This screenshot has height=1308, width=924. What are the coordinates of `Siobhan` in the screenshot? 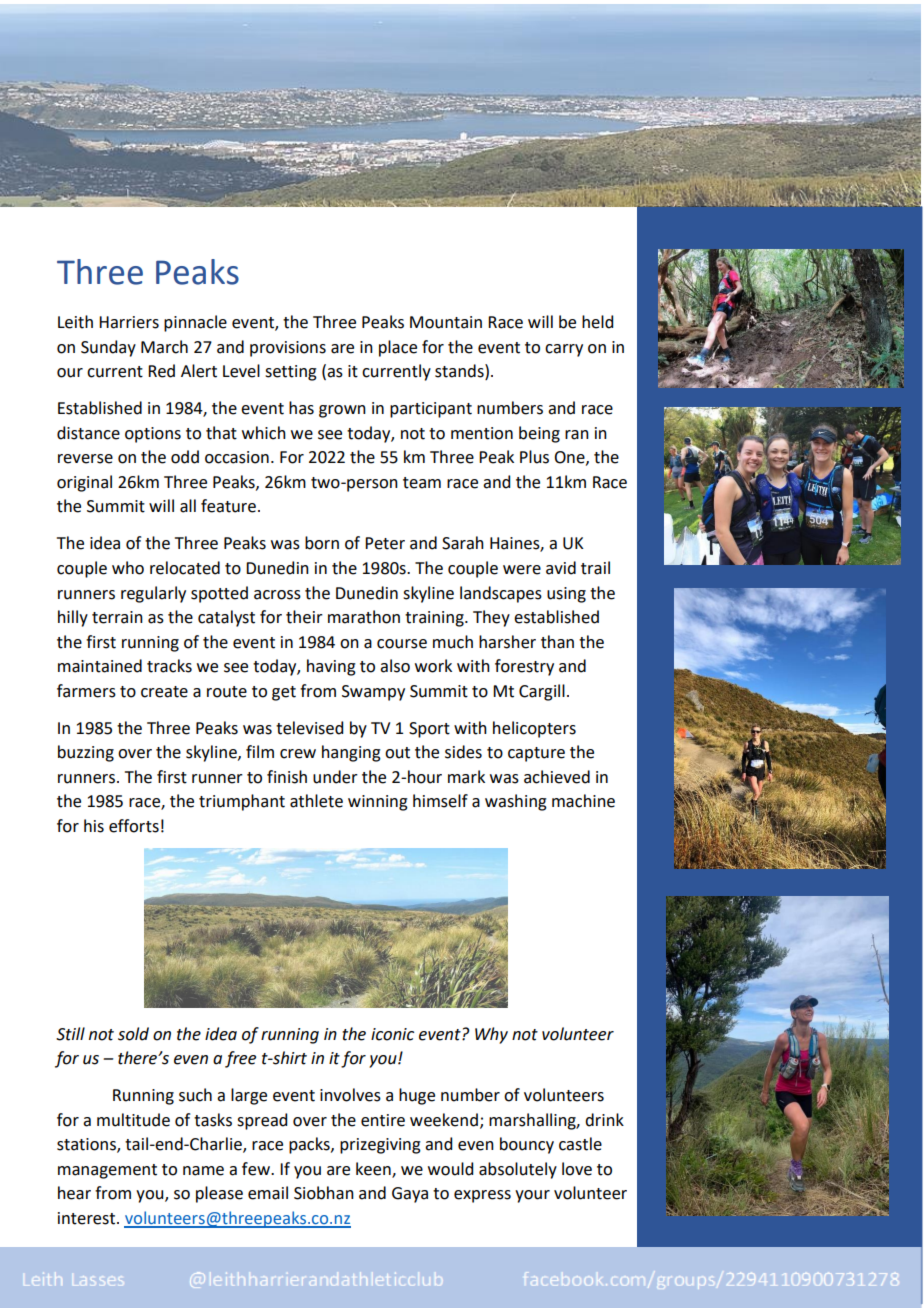 It's located at (324, 1193).
